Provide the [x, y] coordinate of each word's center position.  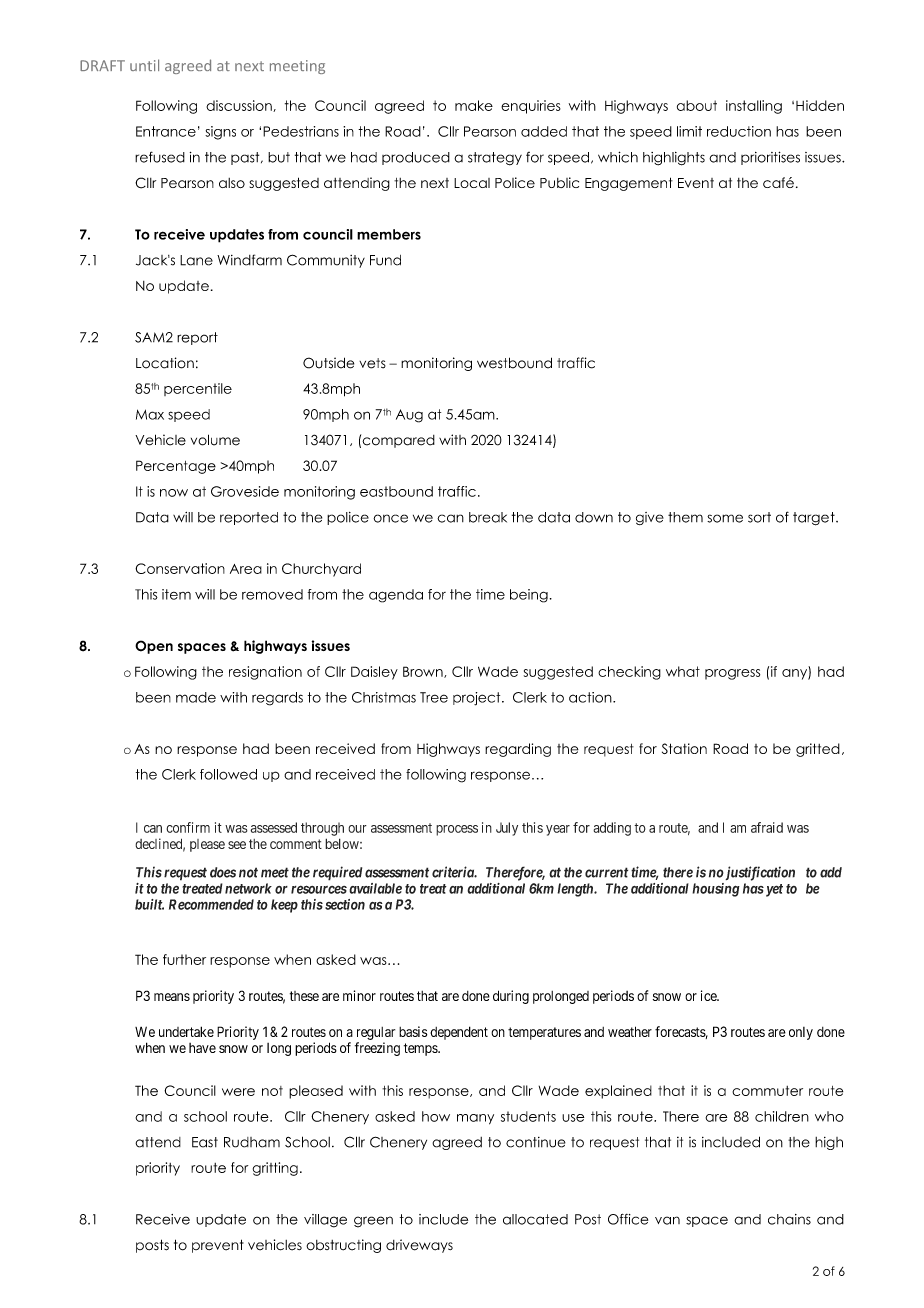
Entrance [166, 131]
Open [154, 647]
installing [754, 107]
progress [732, 674]
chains [789, 1219]
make [474, 105]
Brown [424, 672]
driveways [419, 1246]
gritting [275, 1169]
